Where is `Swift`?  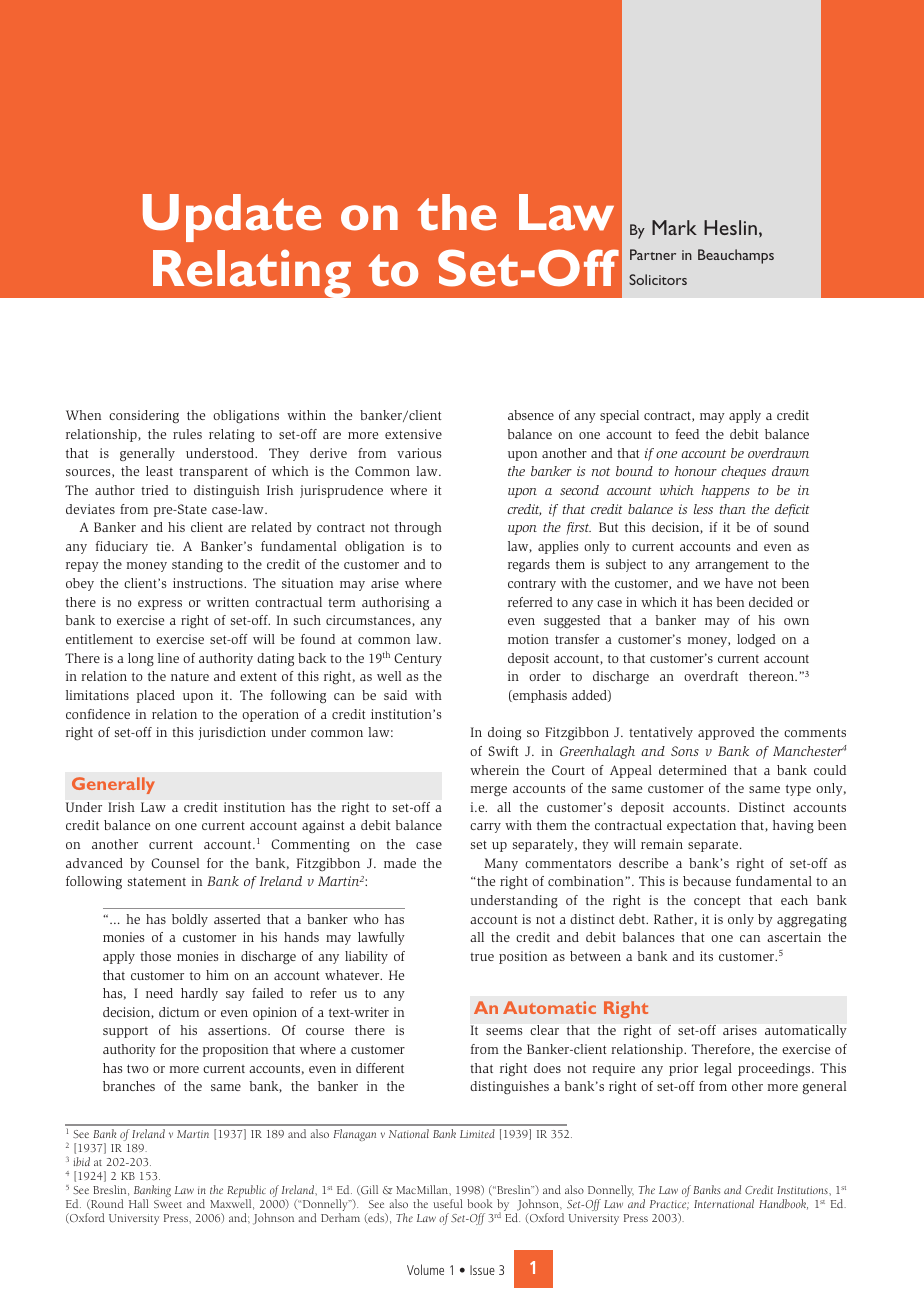
Swift is located at coordinates (503, 751).
